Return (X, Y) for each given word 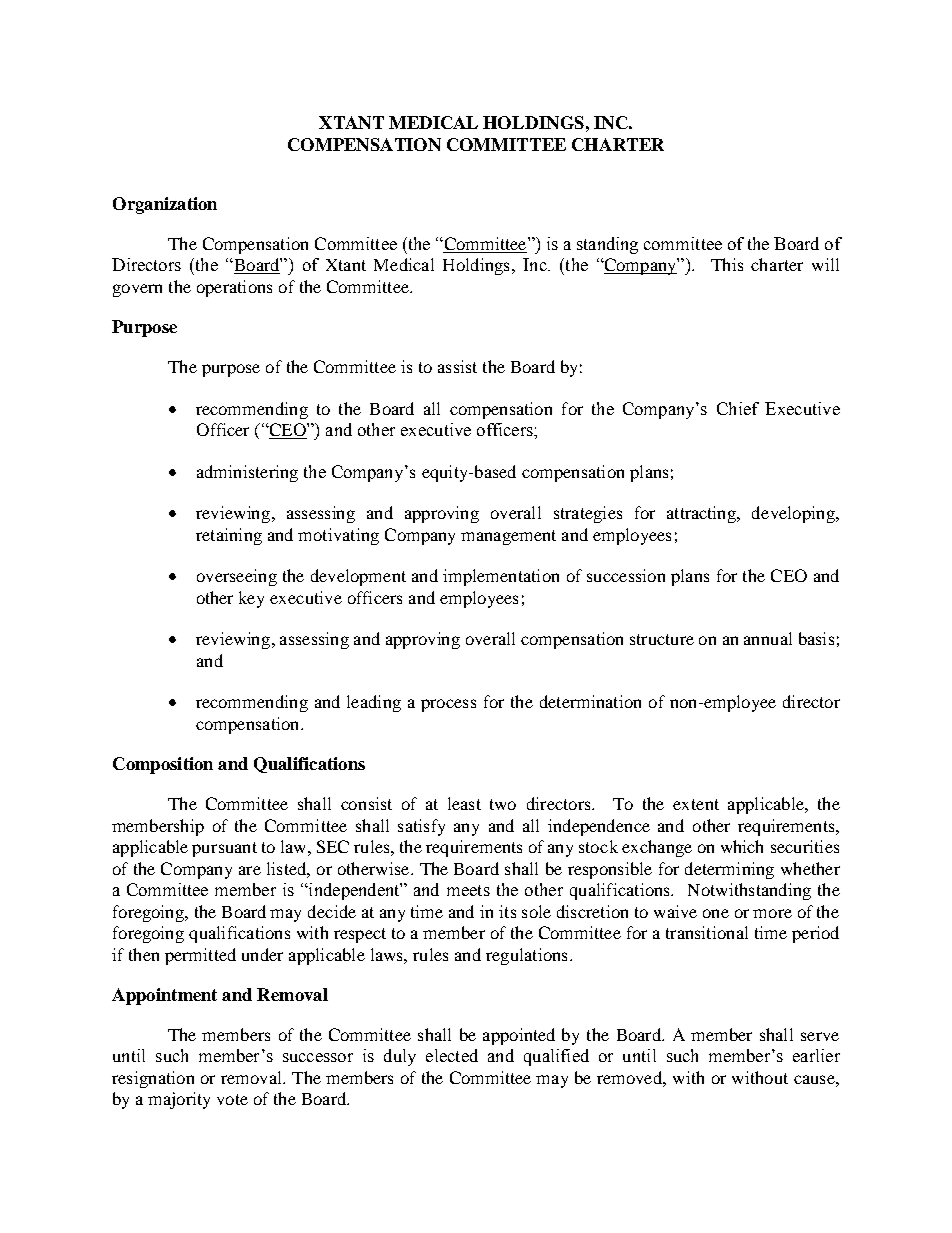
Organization (165, 205)
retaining (229, 536)
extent (696, 804)
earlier (816, 1055)
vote (232, 1099)
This (727, 264)
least (464, 803)
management (508, 537)
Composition (163, 765)
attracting (703, 514)
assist (457, 366)
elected (452, 1055)
